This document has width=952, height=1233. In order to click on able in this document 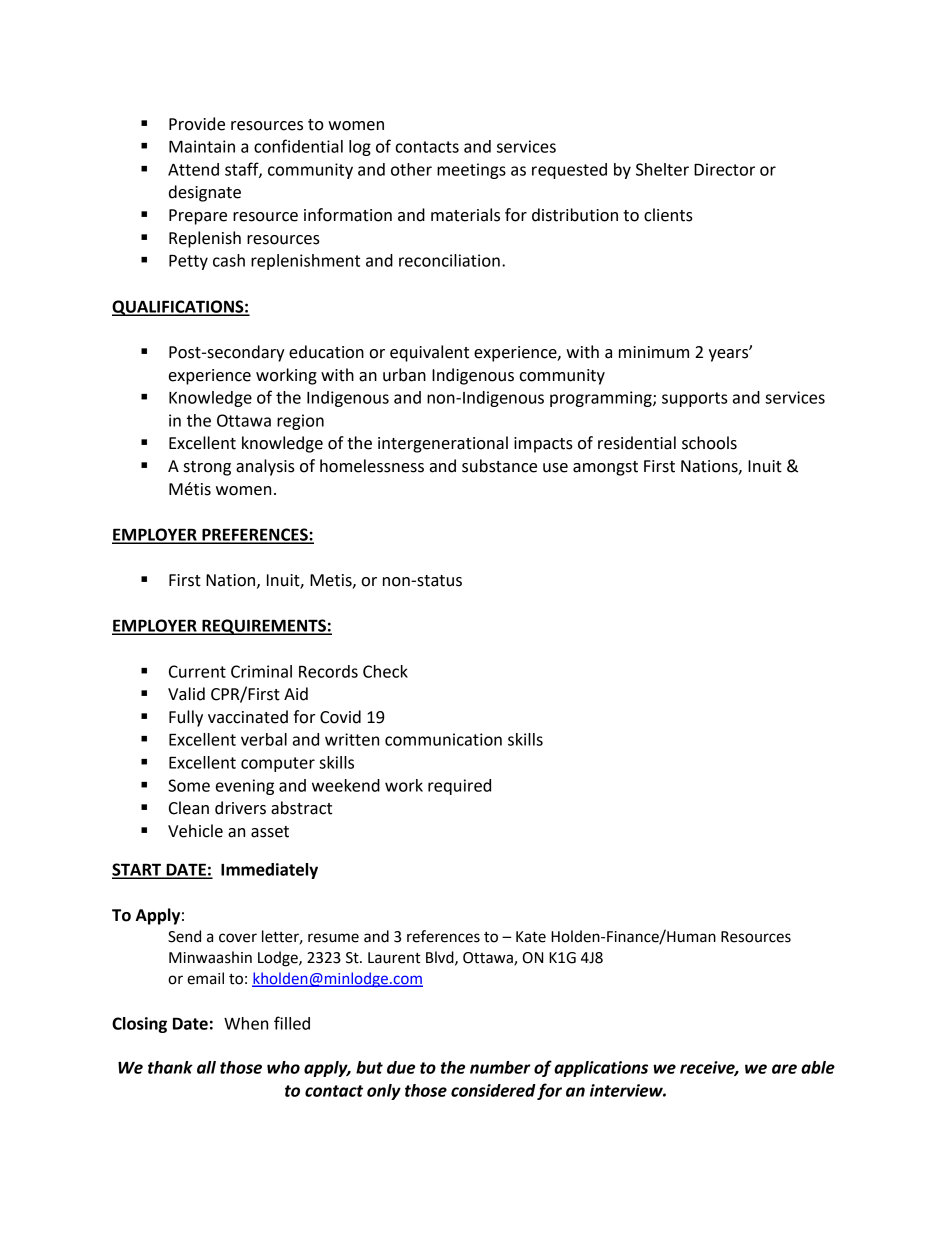, I will do `click(818, 1067)`.
